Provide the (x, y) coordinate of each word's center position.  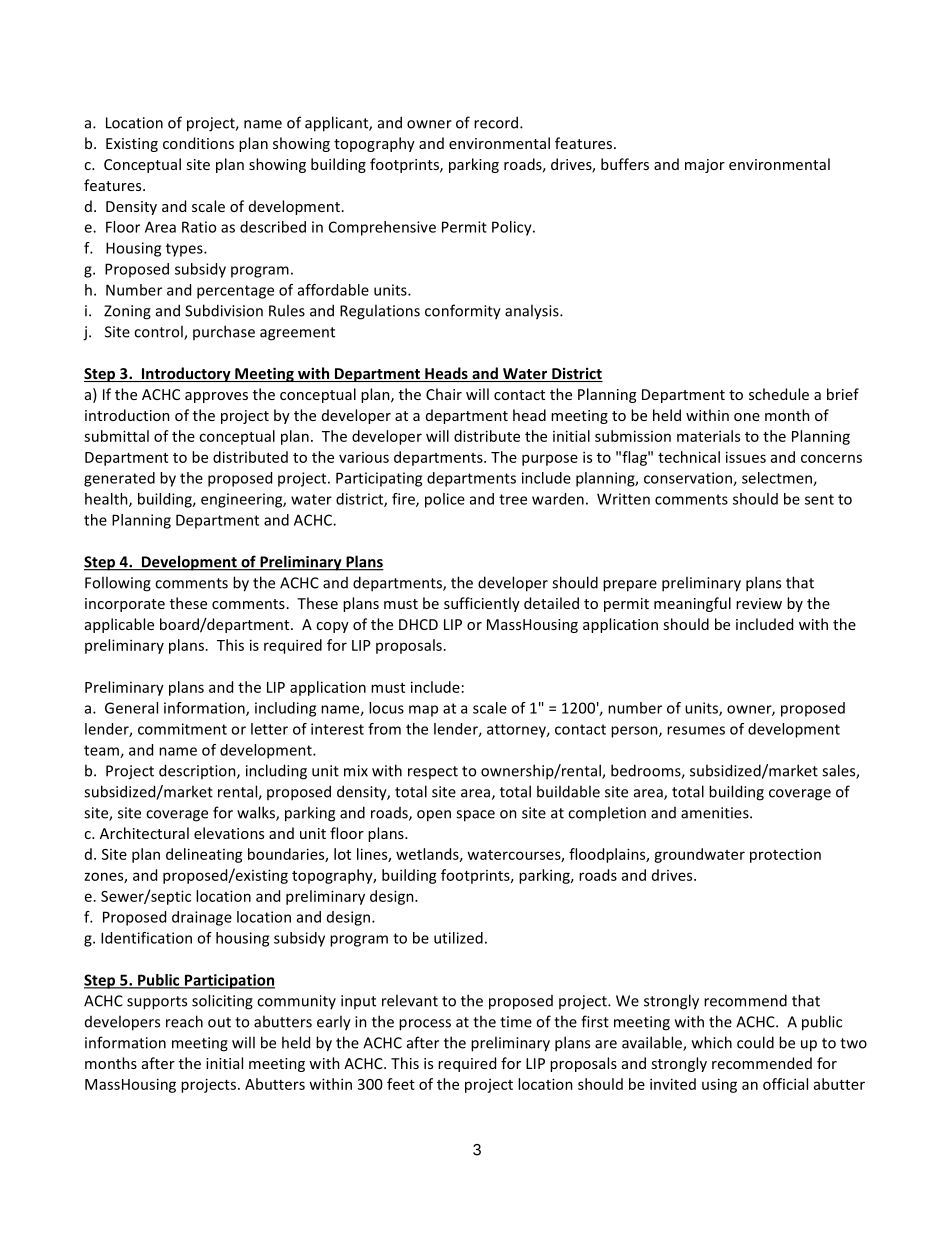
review (759, 603)
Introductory (186, 374)
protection (785, 856)
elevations (229, 833)
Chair (444, 394)
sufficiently (482, 604)
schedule (779, 394)
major (705, 166)
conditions (198, 143)
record (496, 122)
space (475, 816)
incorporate (125, 605)
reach (184, 1021)
